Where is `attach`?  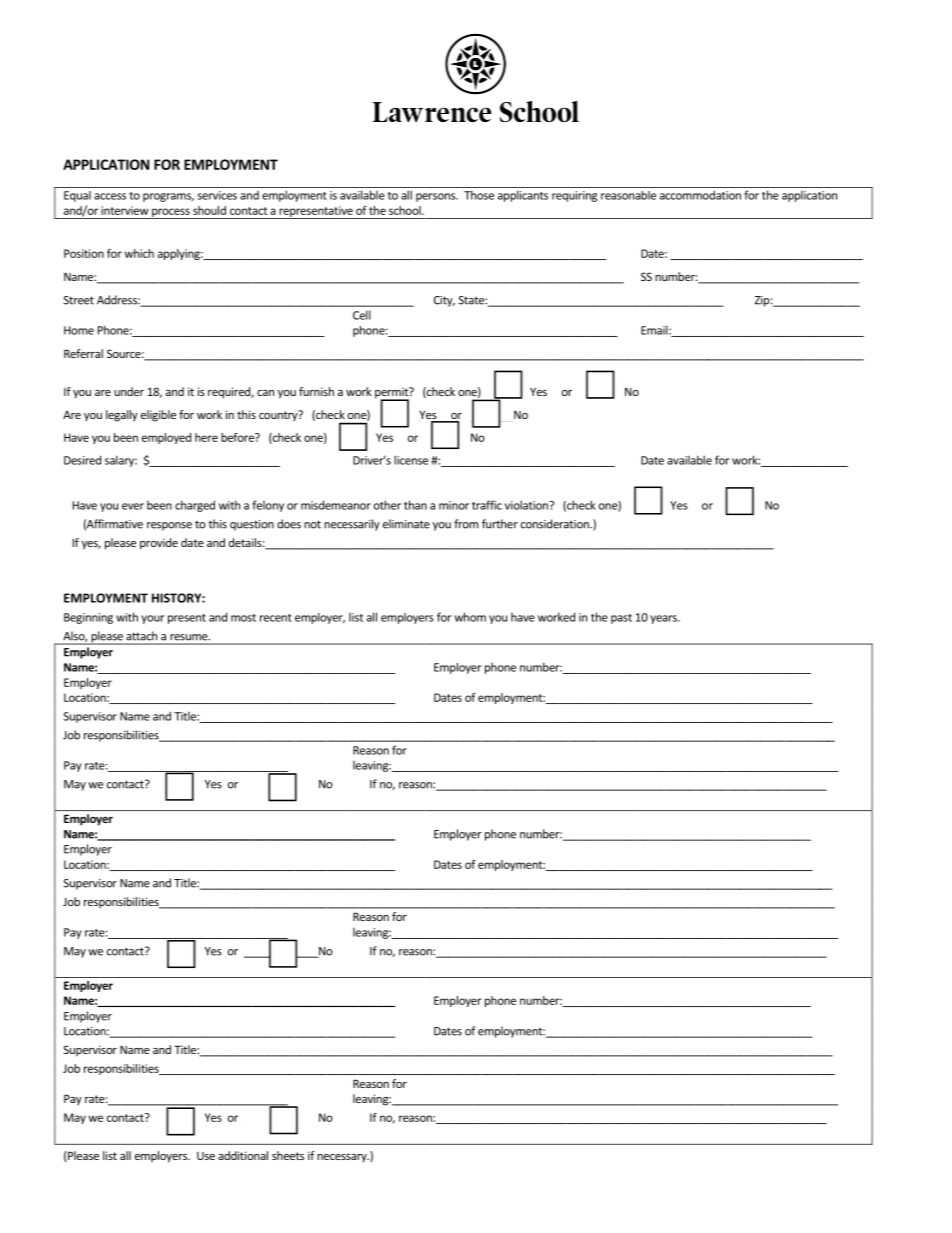
attach is located at coordinates (141, 635).
